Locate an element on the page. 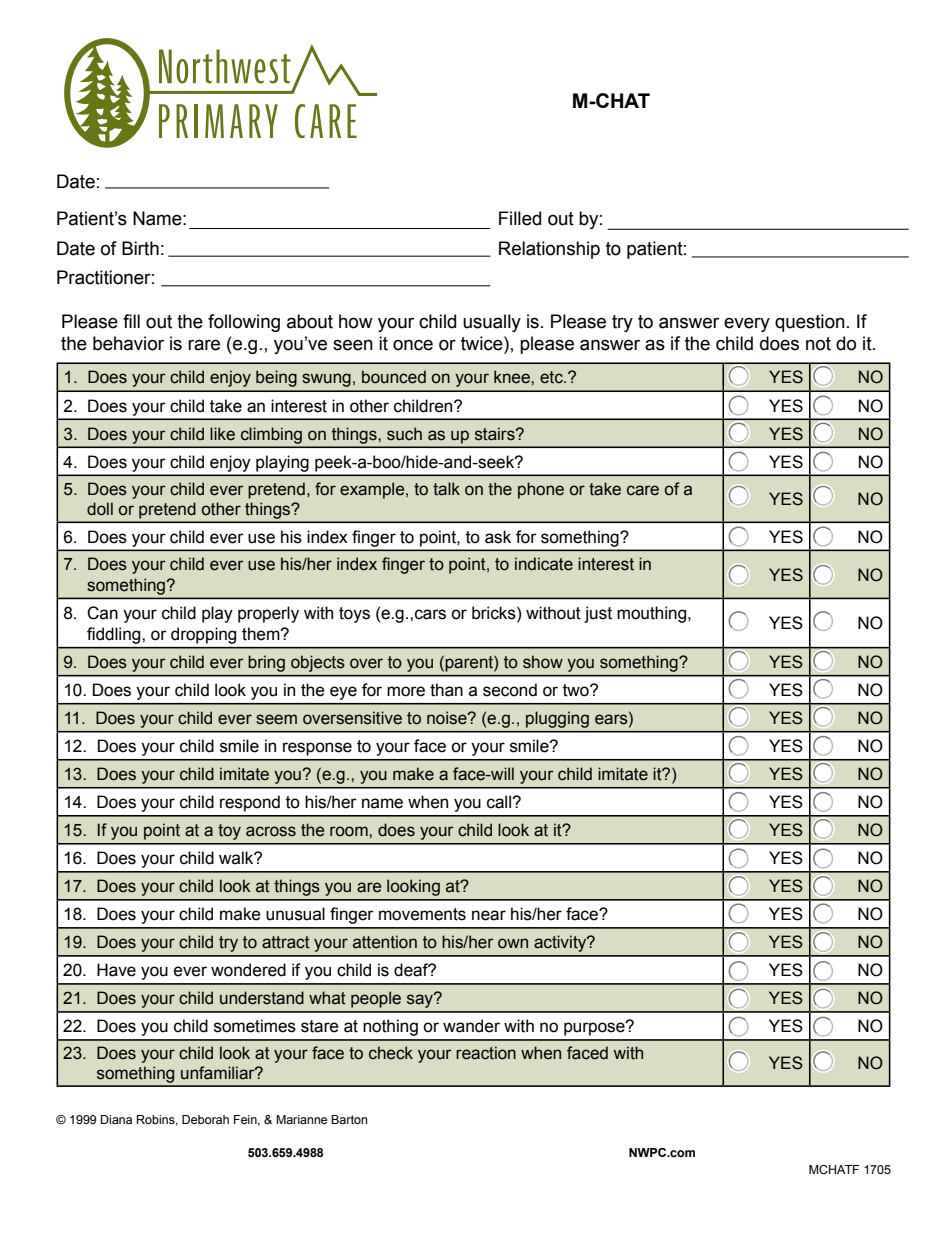  plugging is located at coordinates (557, 719).
